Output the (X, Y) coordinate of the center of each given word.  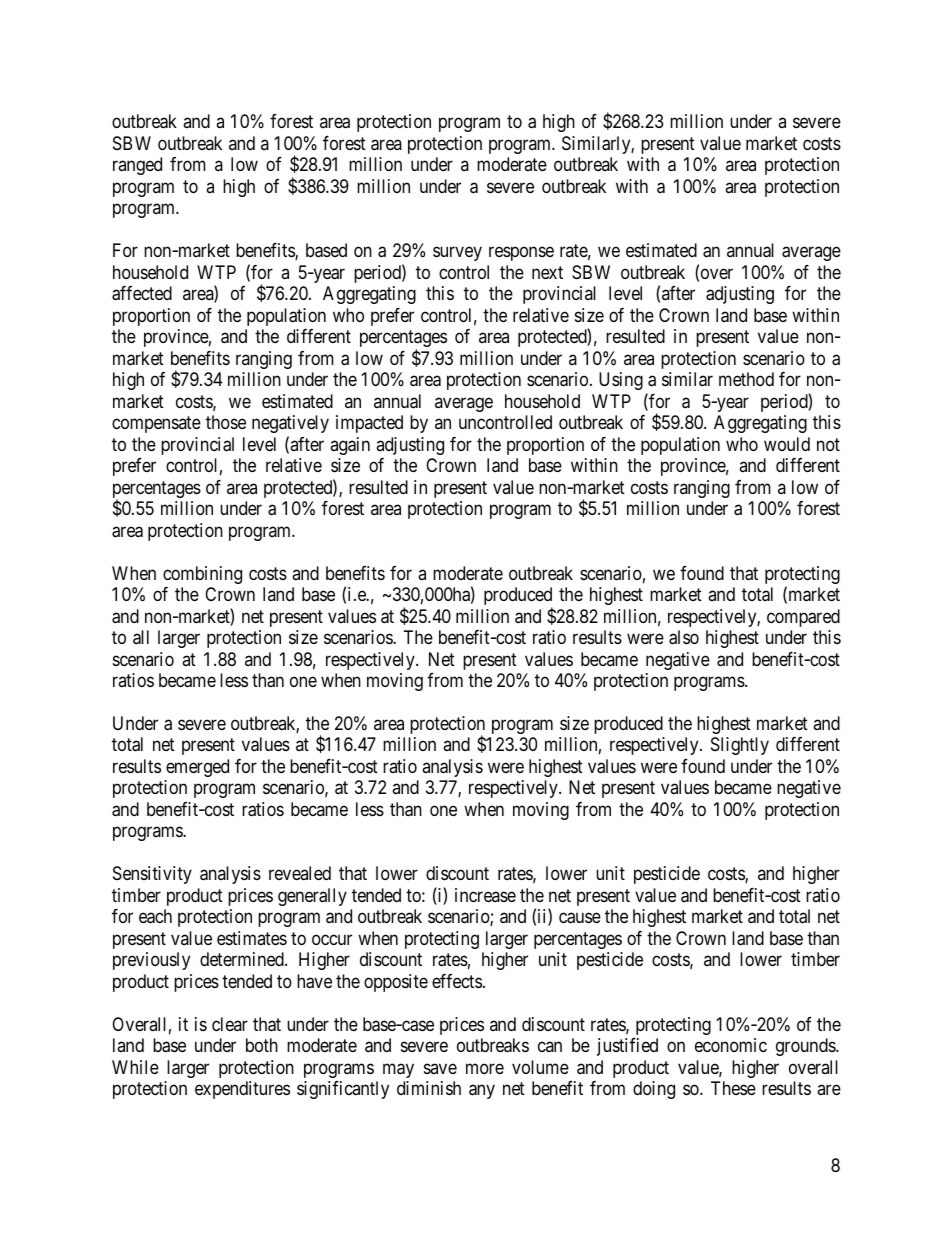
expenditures (242, 1090)
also (684, 637)
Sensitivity (152, 875)
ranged (137, 166)
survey (457, 254)
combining (202, 575)
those (226, 422)
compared (803, 618)
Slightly (740, 746)
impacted (369, 424)
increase (485, 895)
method (746, 379)
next (547, 272)
